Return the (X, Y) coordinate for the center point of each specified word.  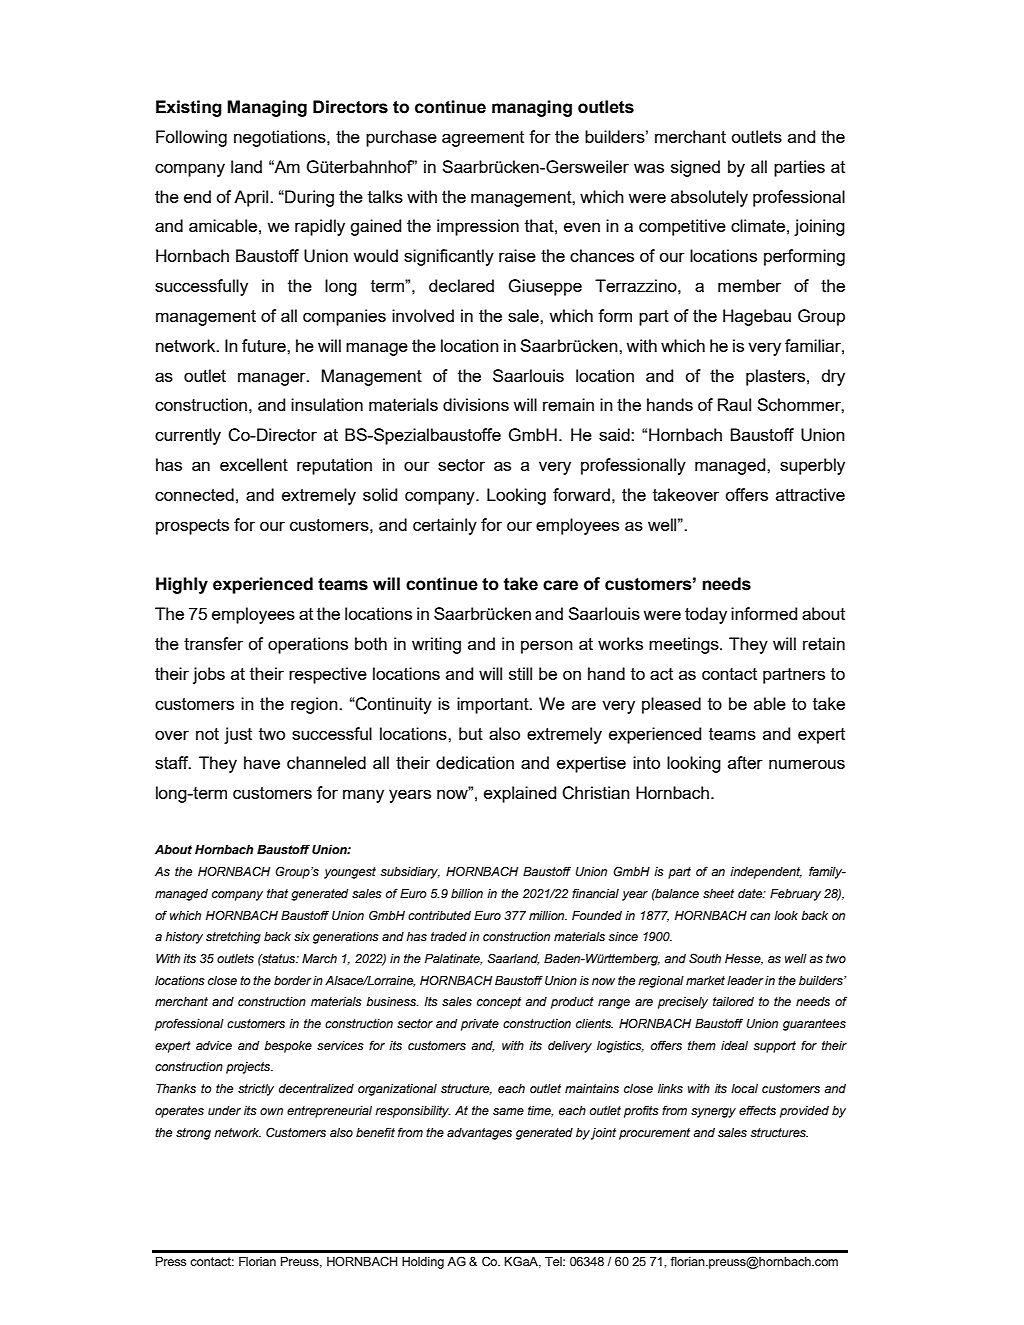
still (520, 673)
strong (193, 1134)
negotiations (281, 138)
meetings (685, 645)
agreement (483, 139)
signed (695, 168)
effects (757, 1110)
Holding (423, 1263)
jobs (209, 675)
